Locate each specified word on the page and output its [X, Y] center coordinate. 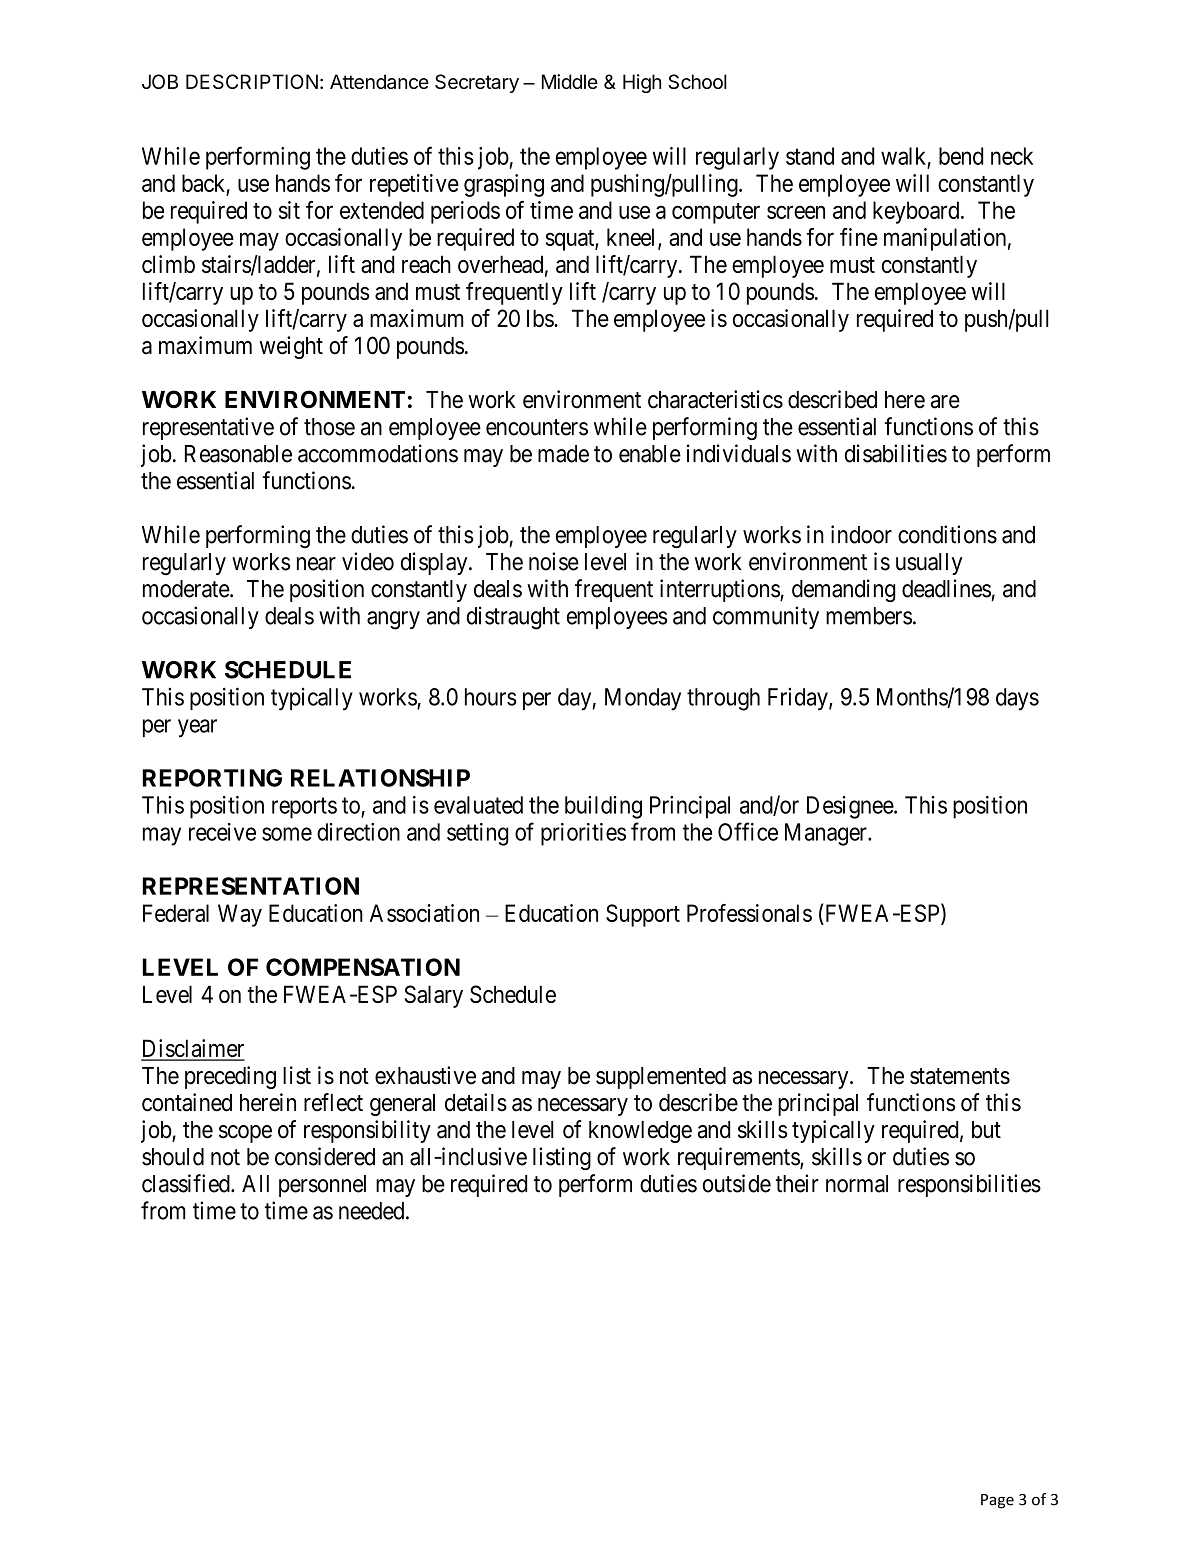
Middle [570, 81]
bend [961, 156]
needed [373, 1211]
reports [304, 808]
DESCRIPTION [252, 81]
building [603, 807]
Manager [827, 834]
